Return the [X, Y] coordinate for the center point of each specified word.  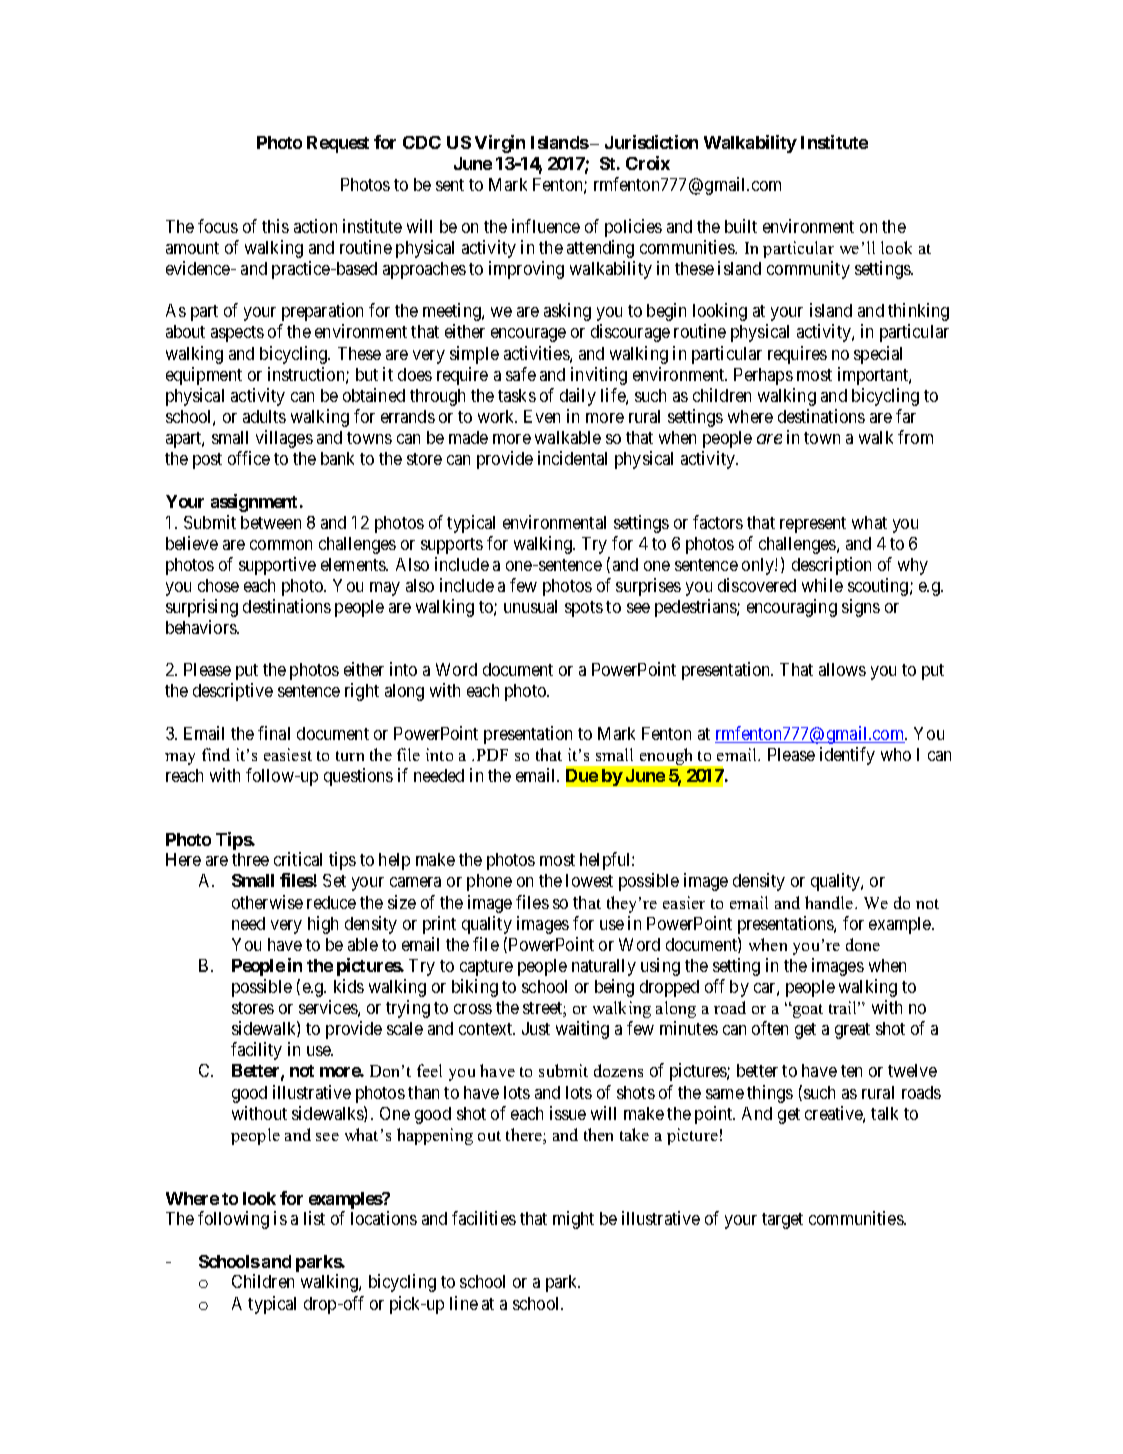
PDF [492, 755]
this [275, 226]
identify [847, 756]
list [314, 1218]
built [741, 226]
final [274, 733]
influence [546, 226]
